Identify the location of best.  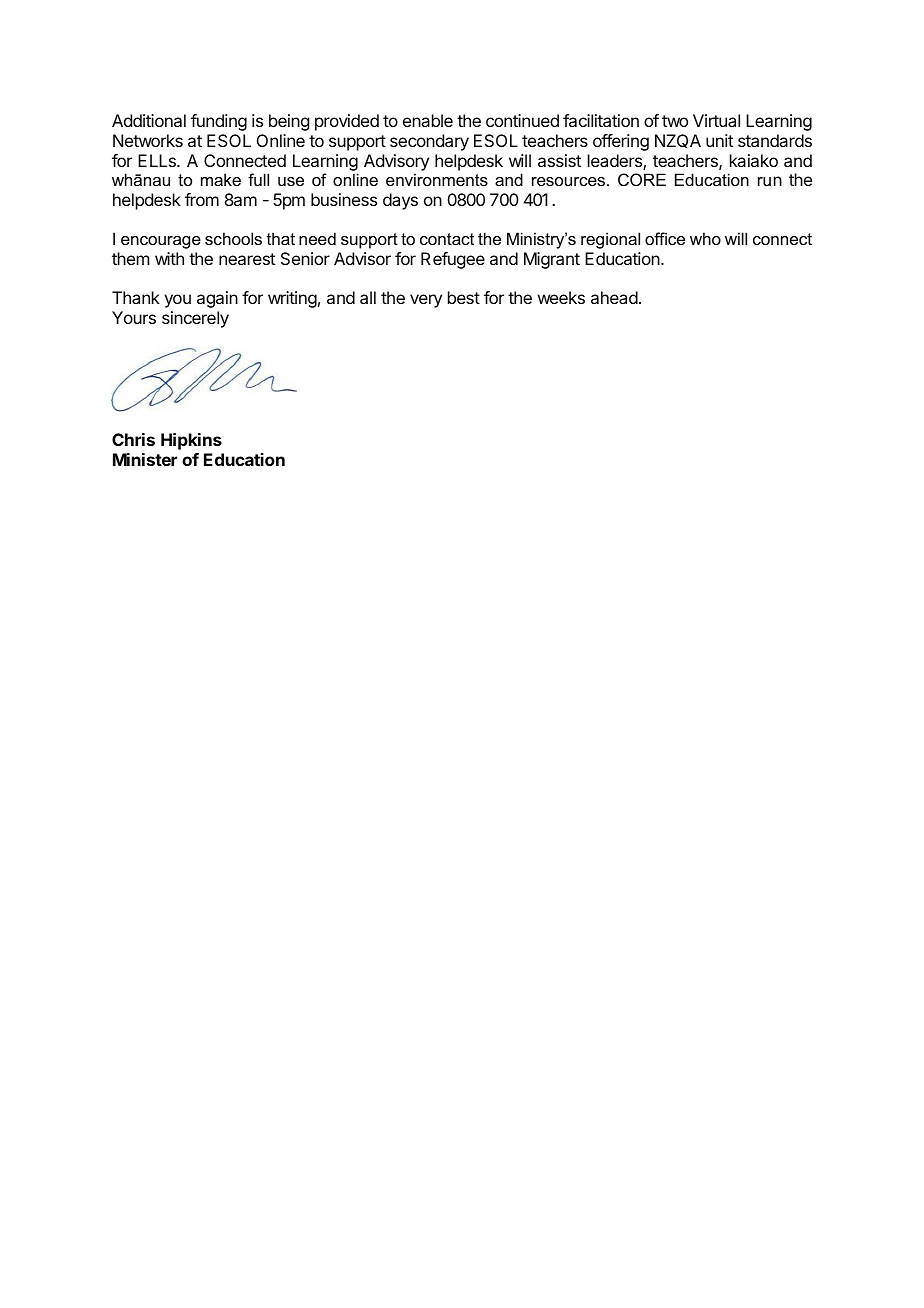
(464, 297).
